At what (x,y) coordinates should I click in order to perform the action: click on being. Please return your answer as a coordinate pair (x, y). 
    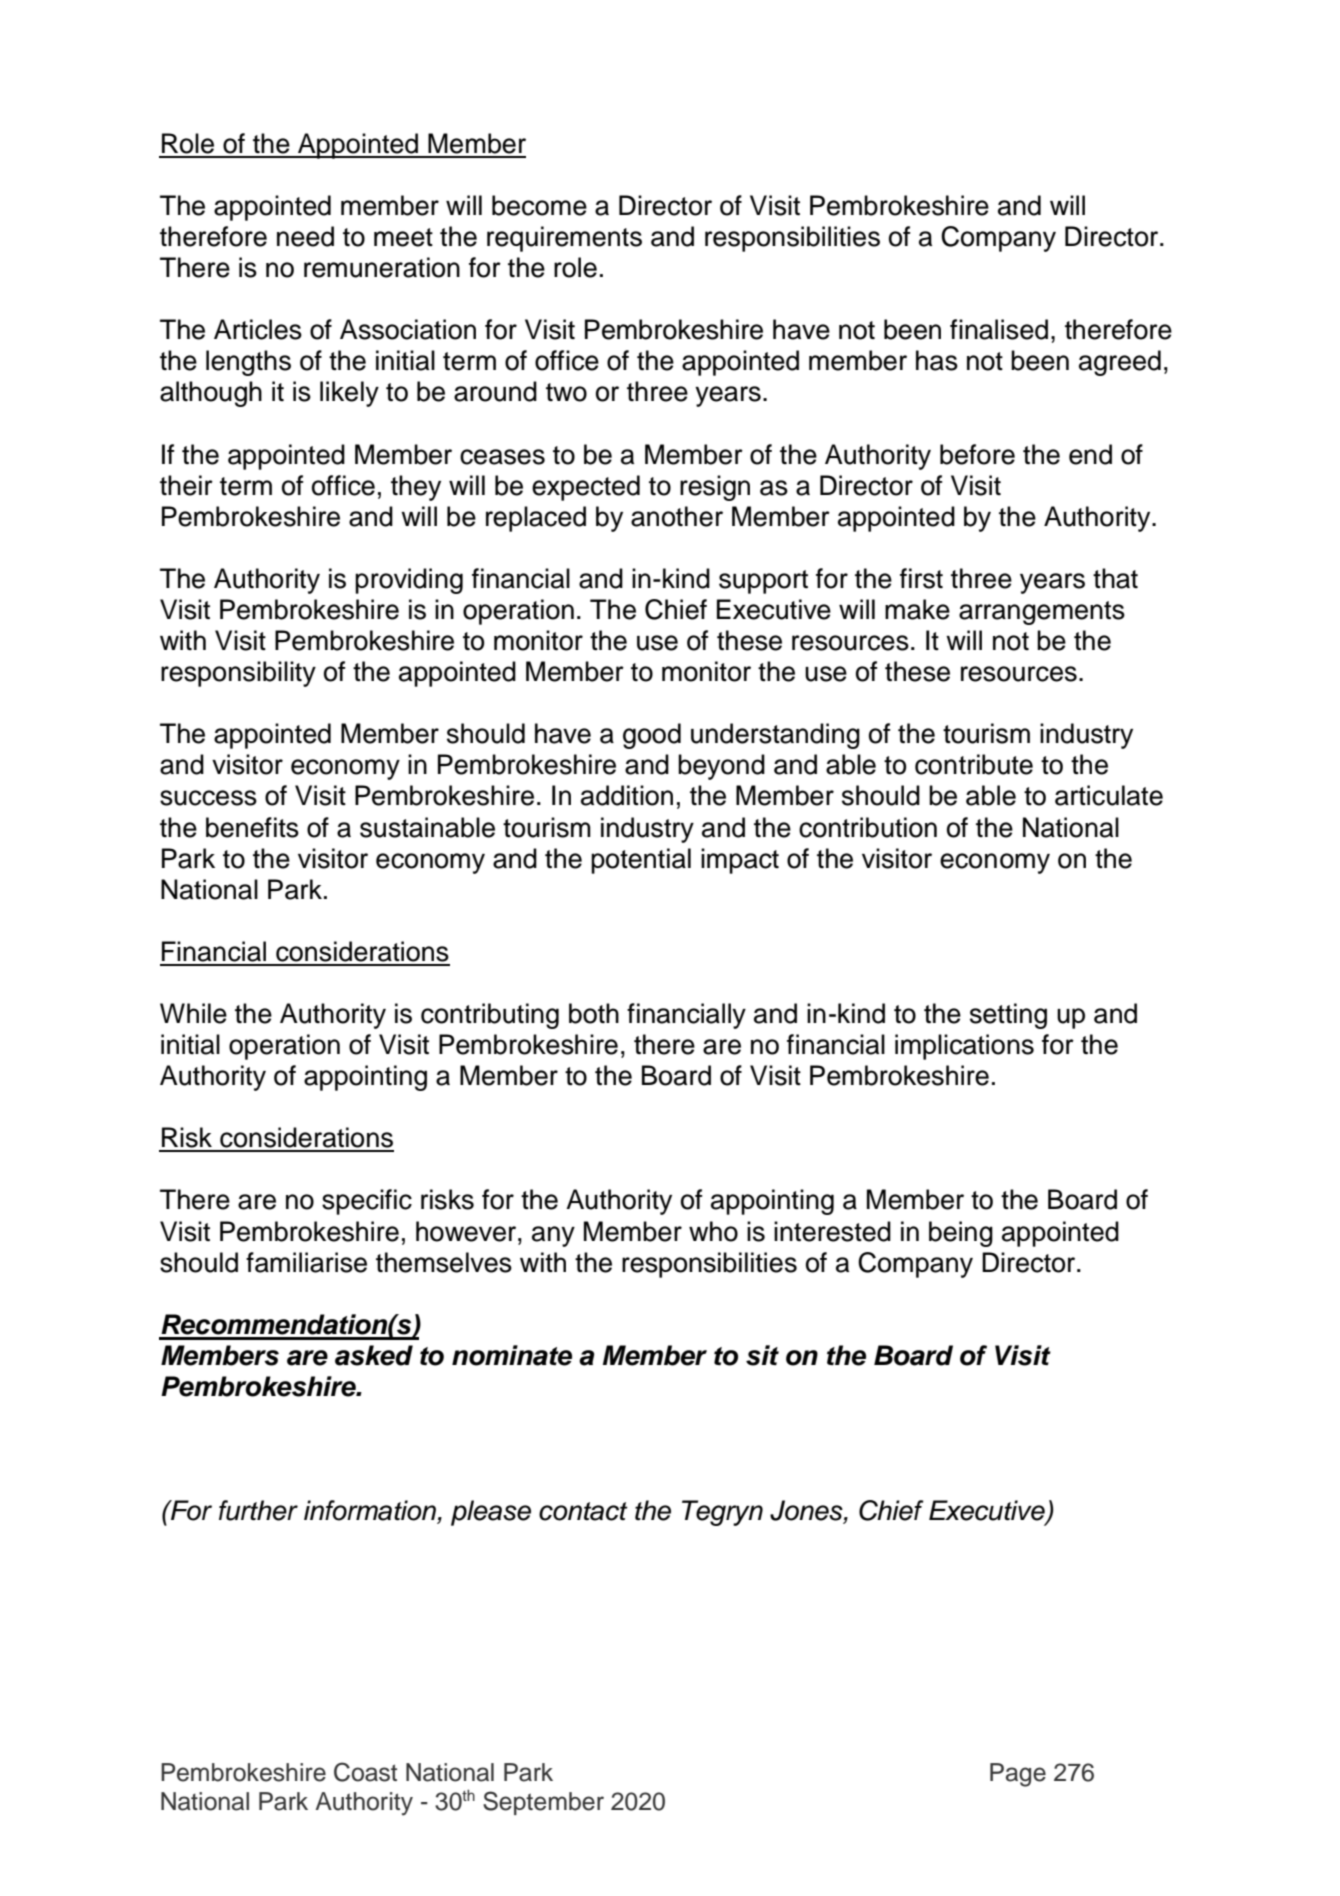
    Looking at the image, I should click on (961, 1234).
